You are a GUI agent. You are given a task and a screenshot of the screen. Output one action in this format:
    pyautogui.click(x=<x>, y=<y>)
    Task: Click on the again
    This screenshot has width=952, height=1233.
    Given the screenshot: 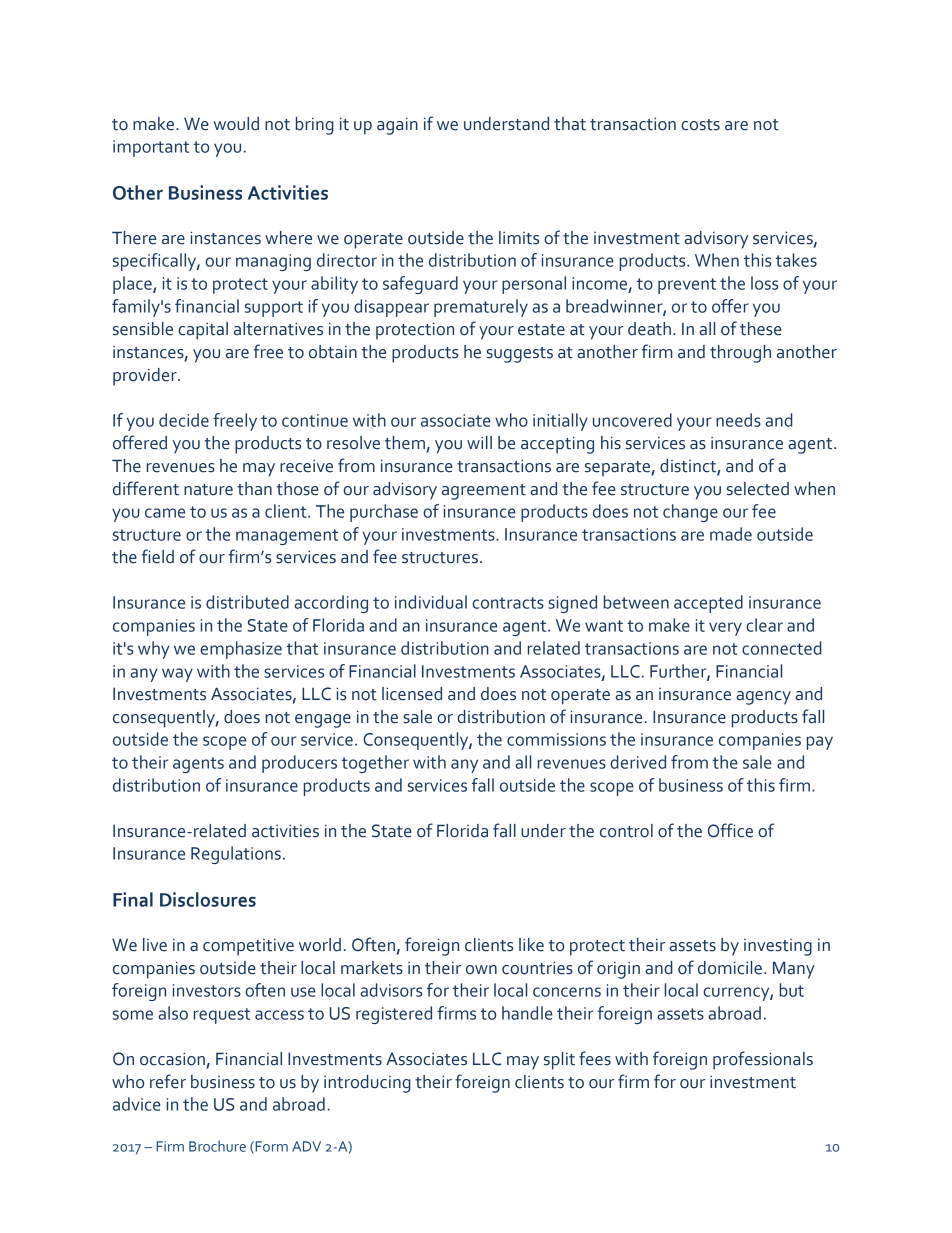 What is the action you would take?
    pyautogui.click(x=397, y=126)
